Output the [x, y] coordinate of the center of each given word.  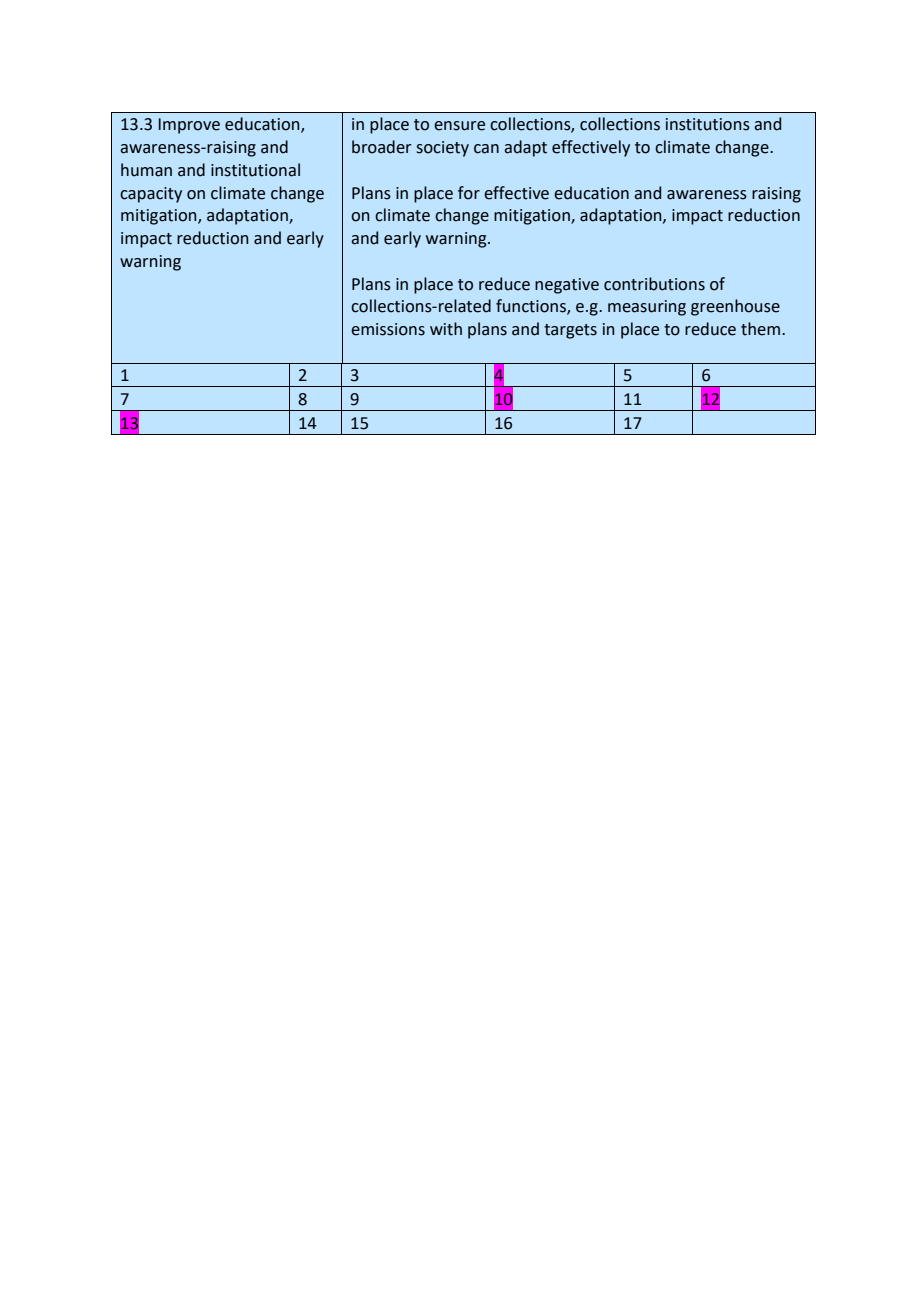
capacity [151, 195]
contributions [654, 284]
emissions [388, 329]
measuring [647, 308]
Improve [189, 126]
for [469, 193]
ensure [459, 126]
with [446, 329]
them [760, 329]
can [486, 149]
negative [567, 286]
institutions [708, 124]
